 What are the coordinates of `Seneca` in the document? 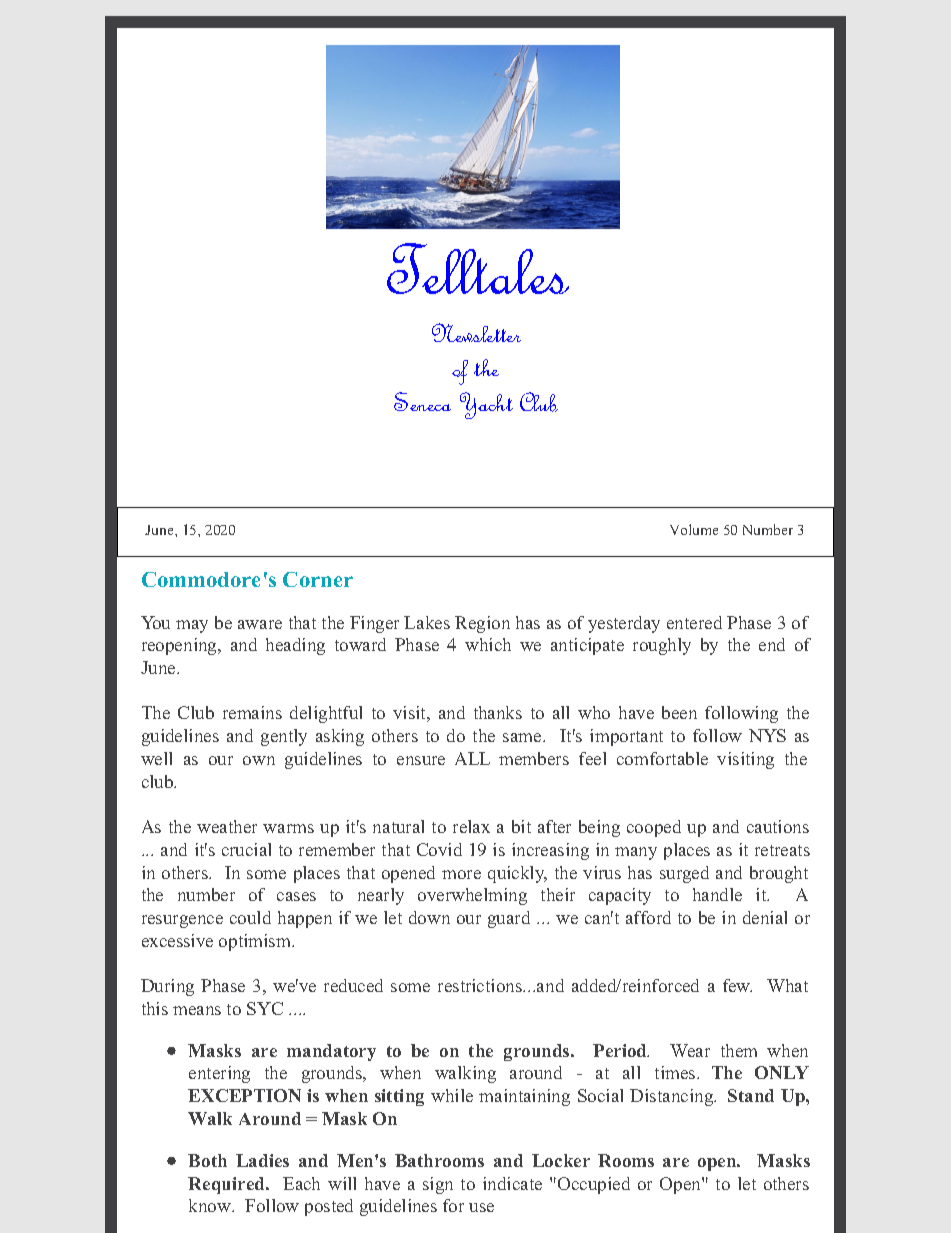 It's located at (422, 401).
